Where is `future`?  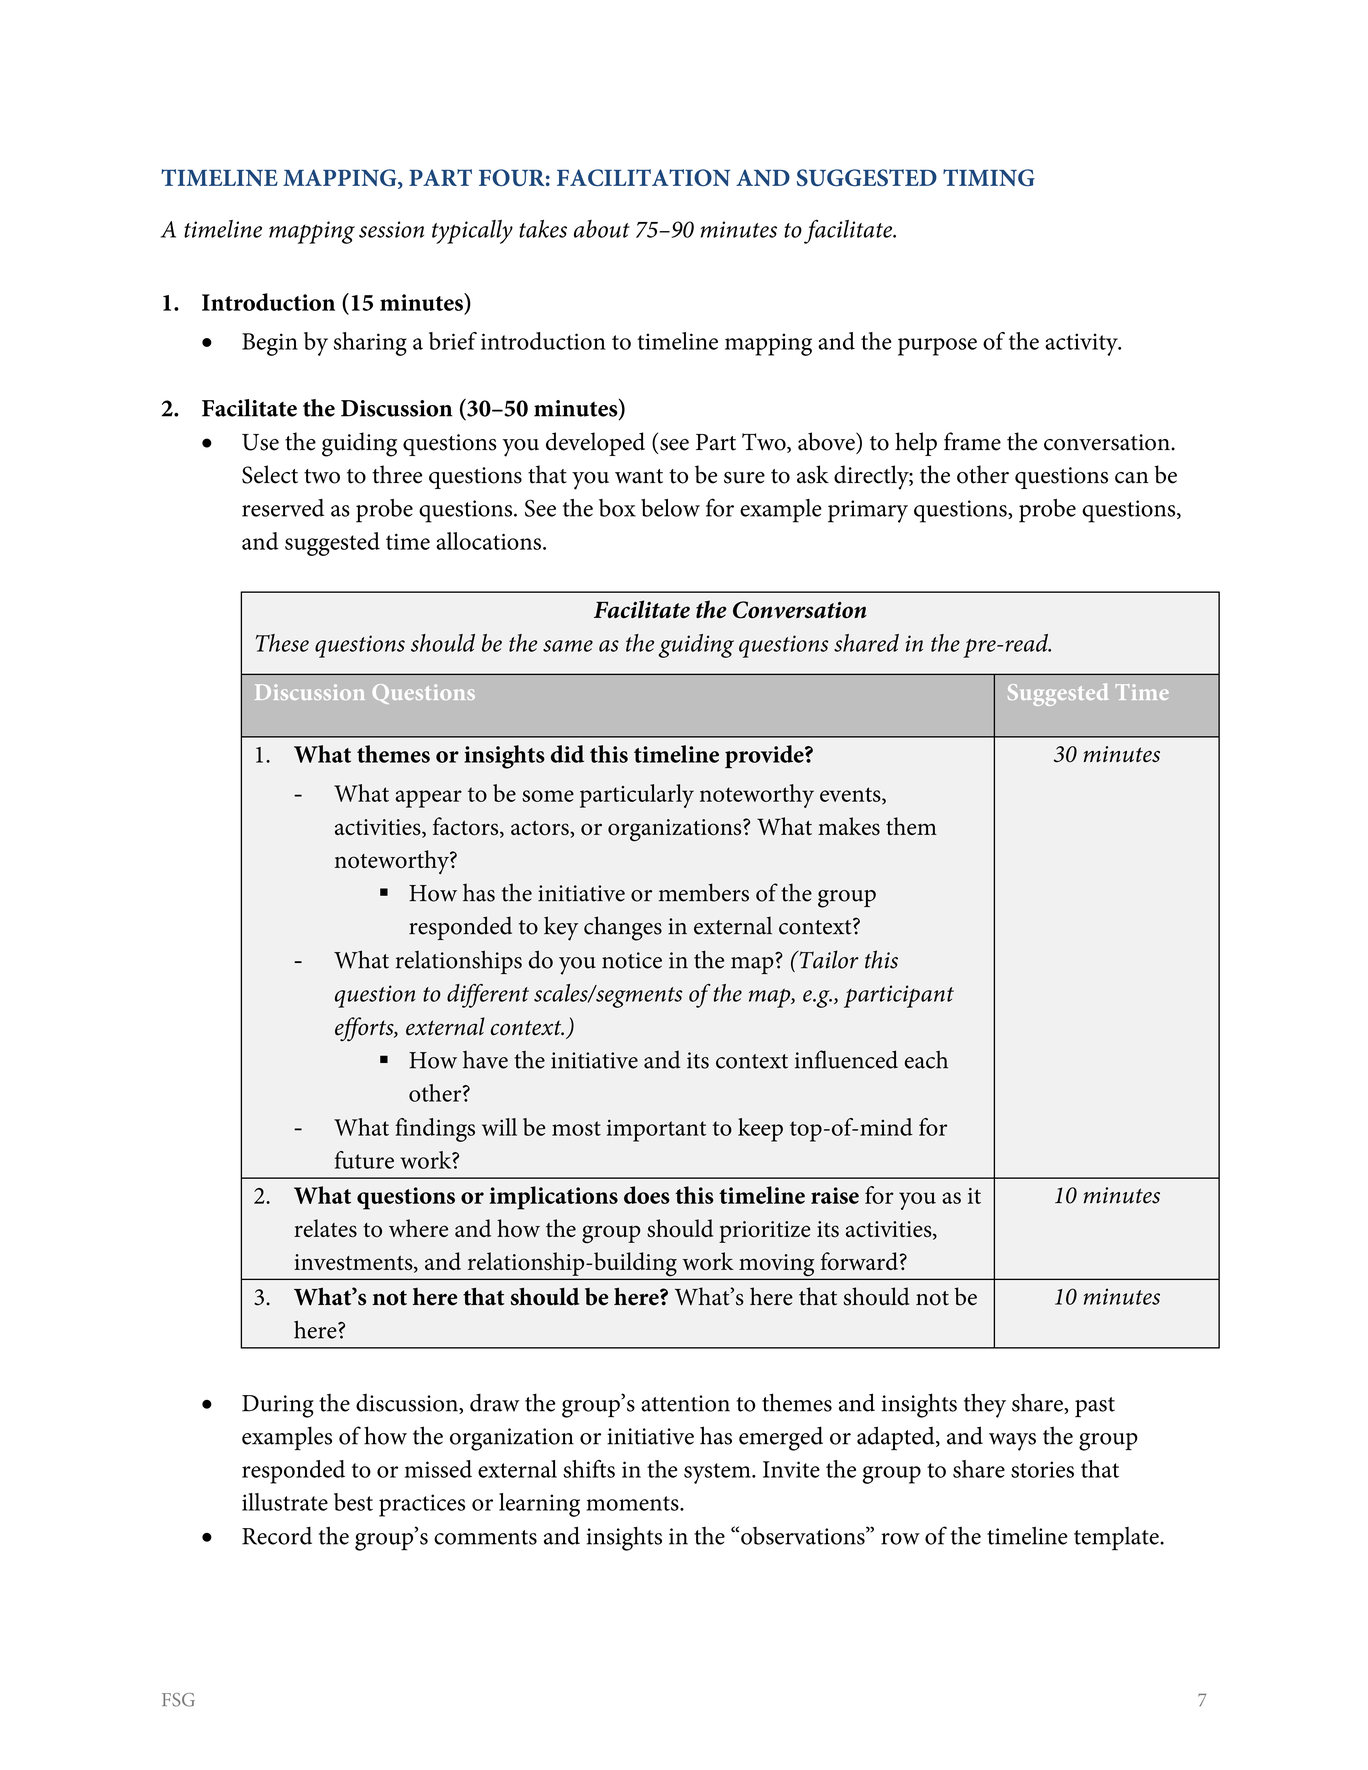
future is located at coordinates (364, 1160).
